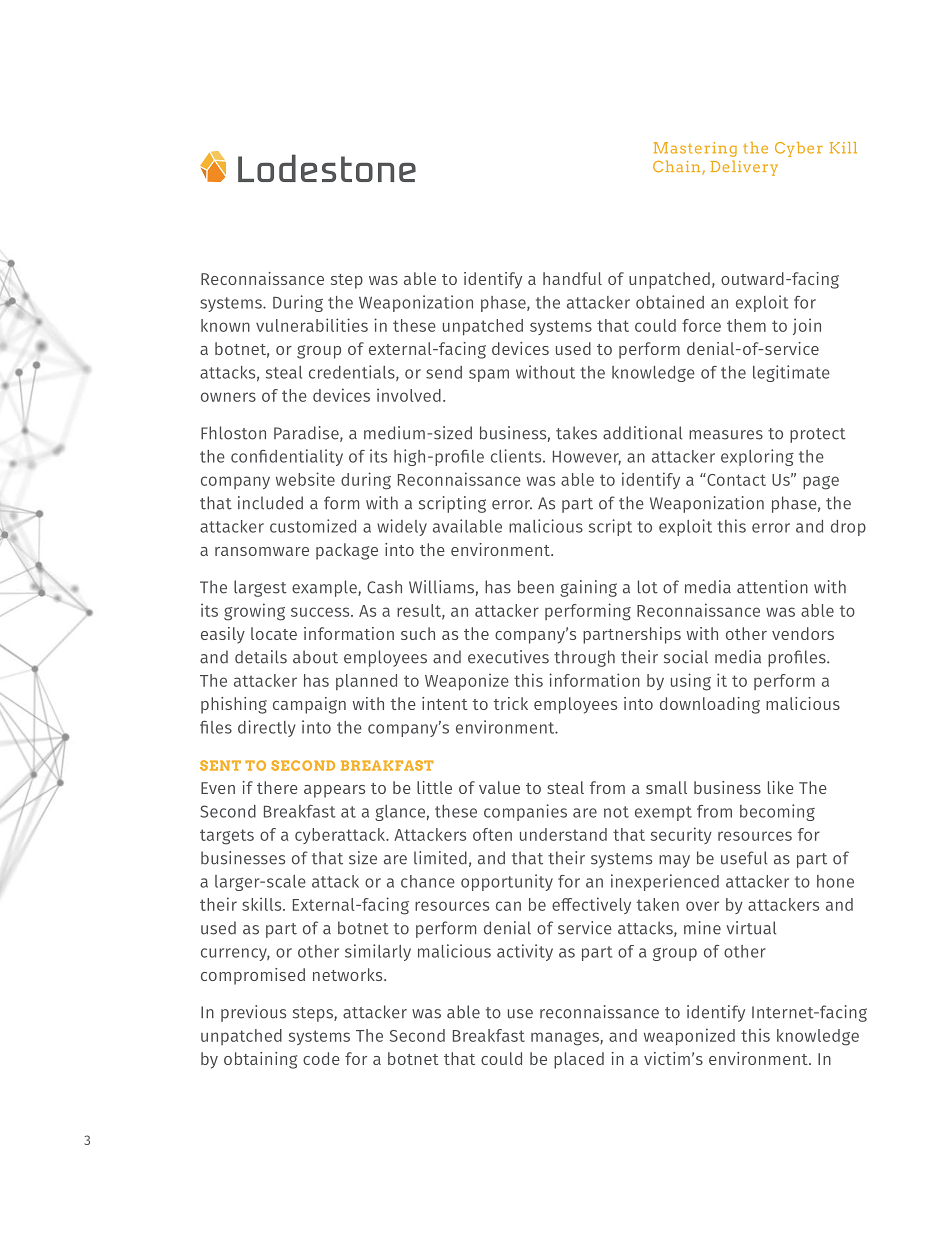 The width and height of the image is (952, 1233). Describe the element at coordinates (321, 612) in the image. I see `success` at that location.
